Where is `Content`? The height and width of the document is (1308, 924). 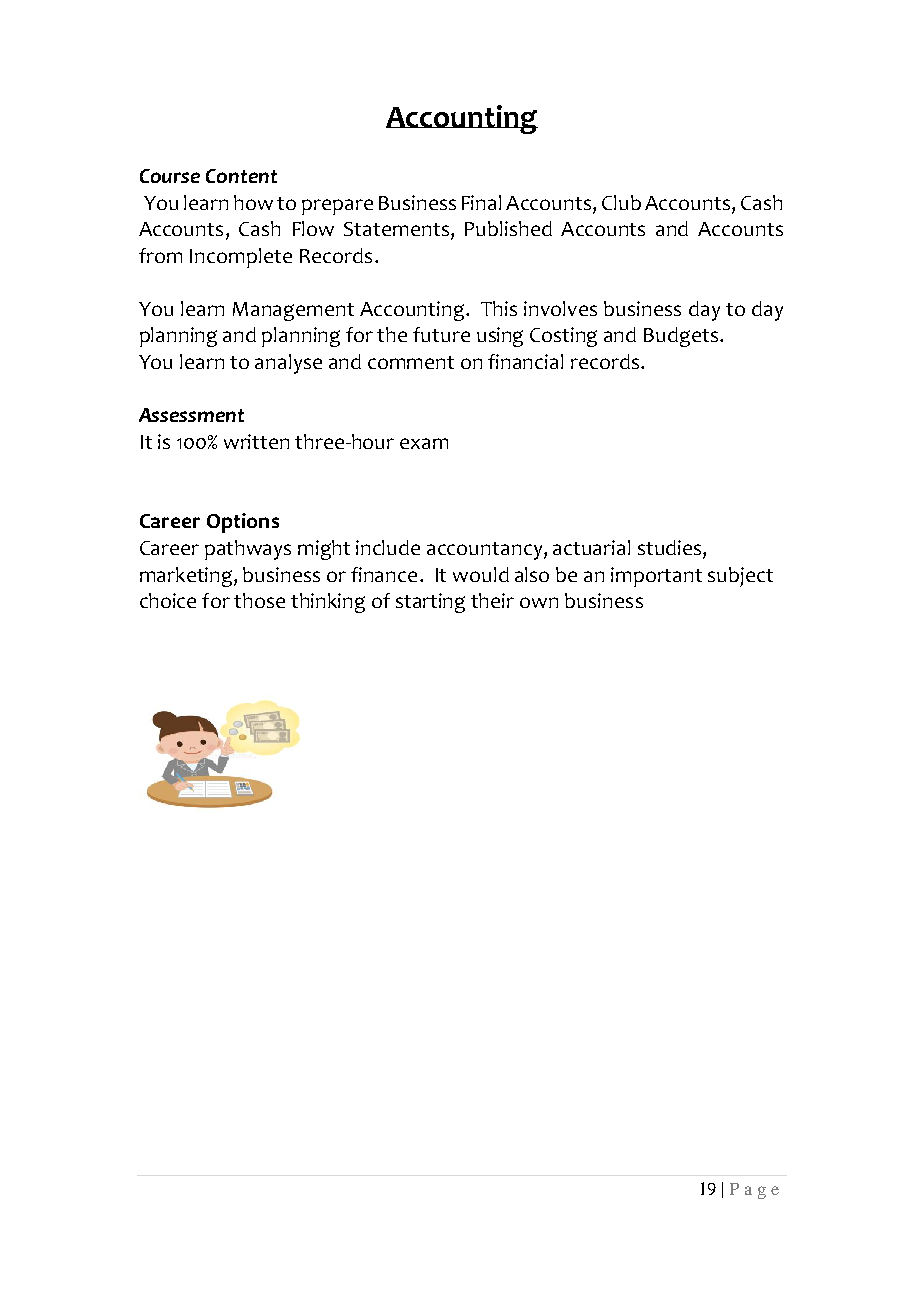
Content is located at coordinates (241, 176).
